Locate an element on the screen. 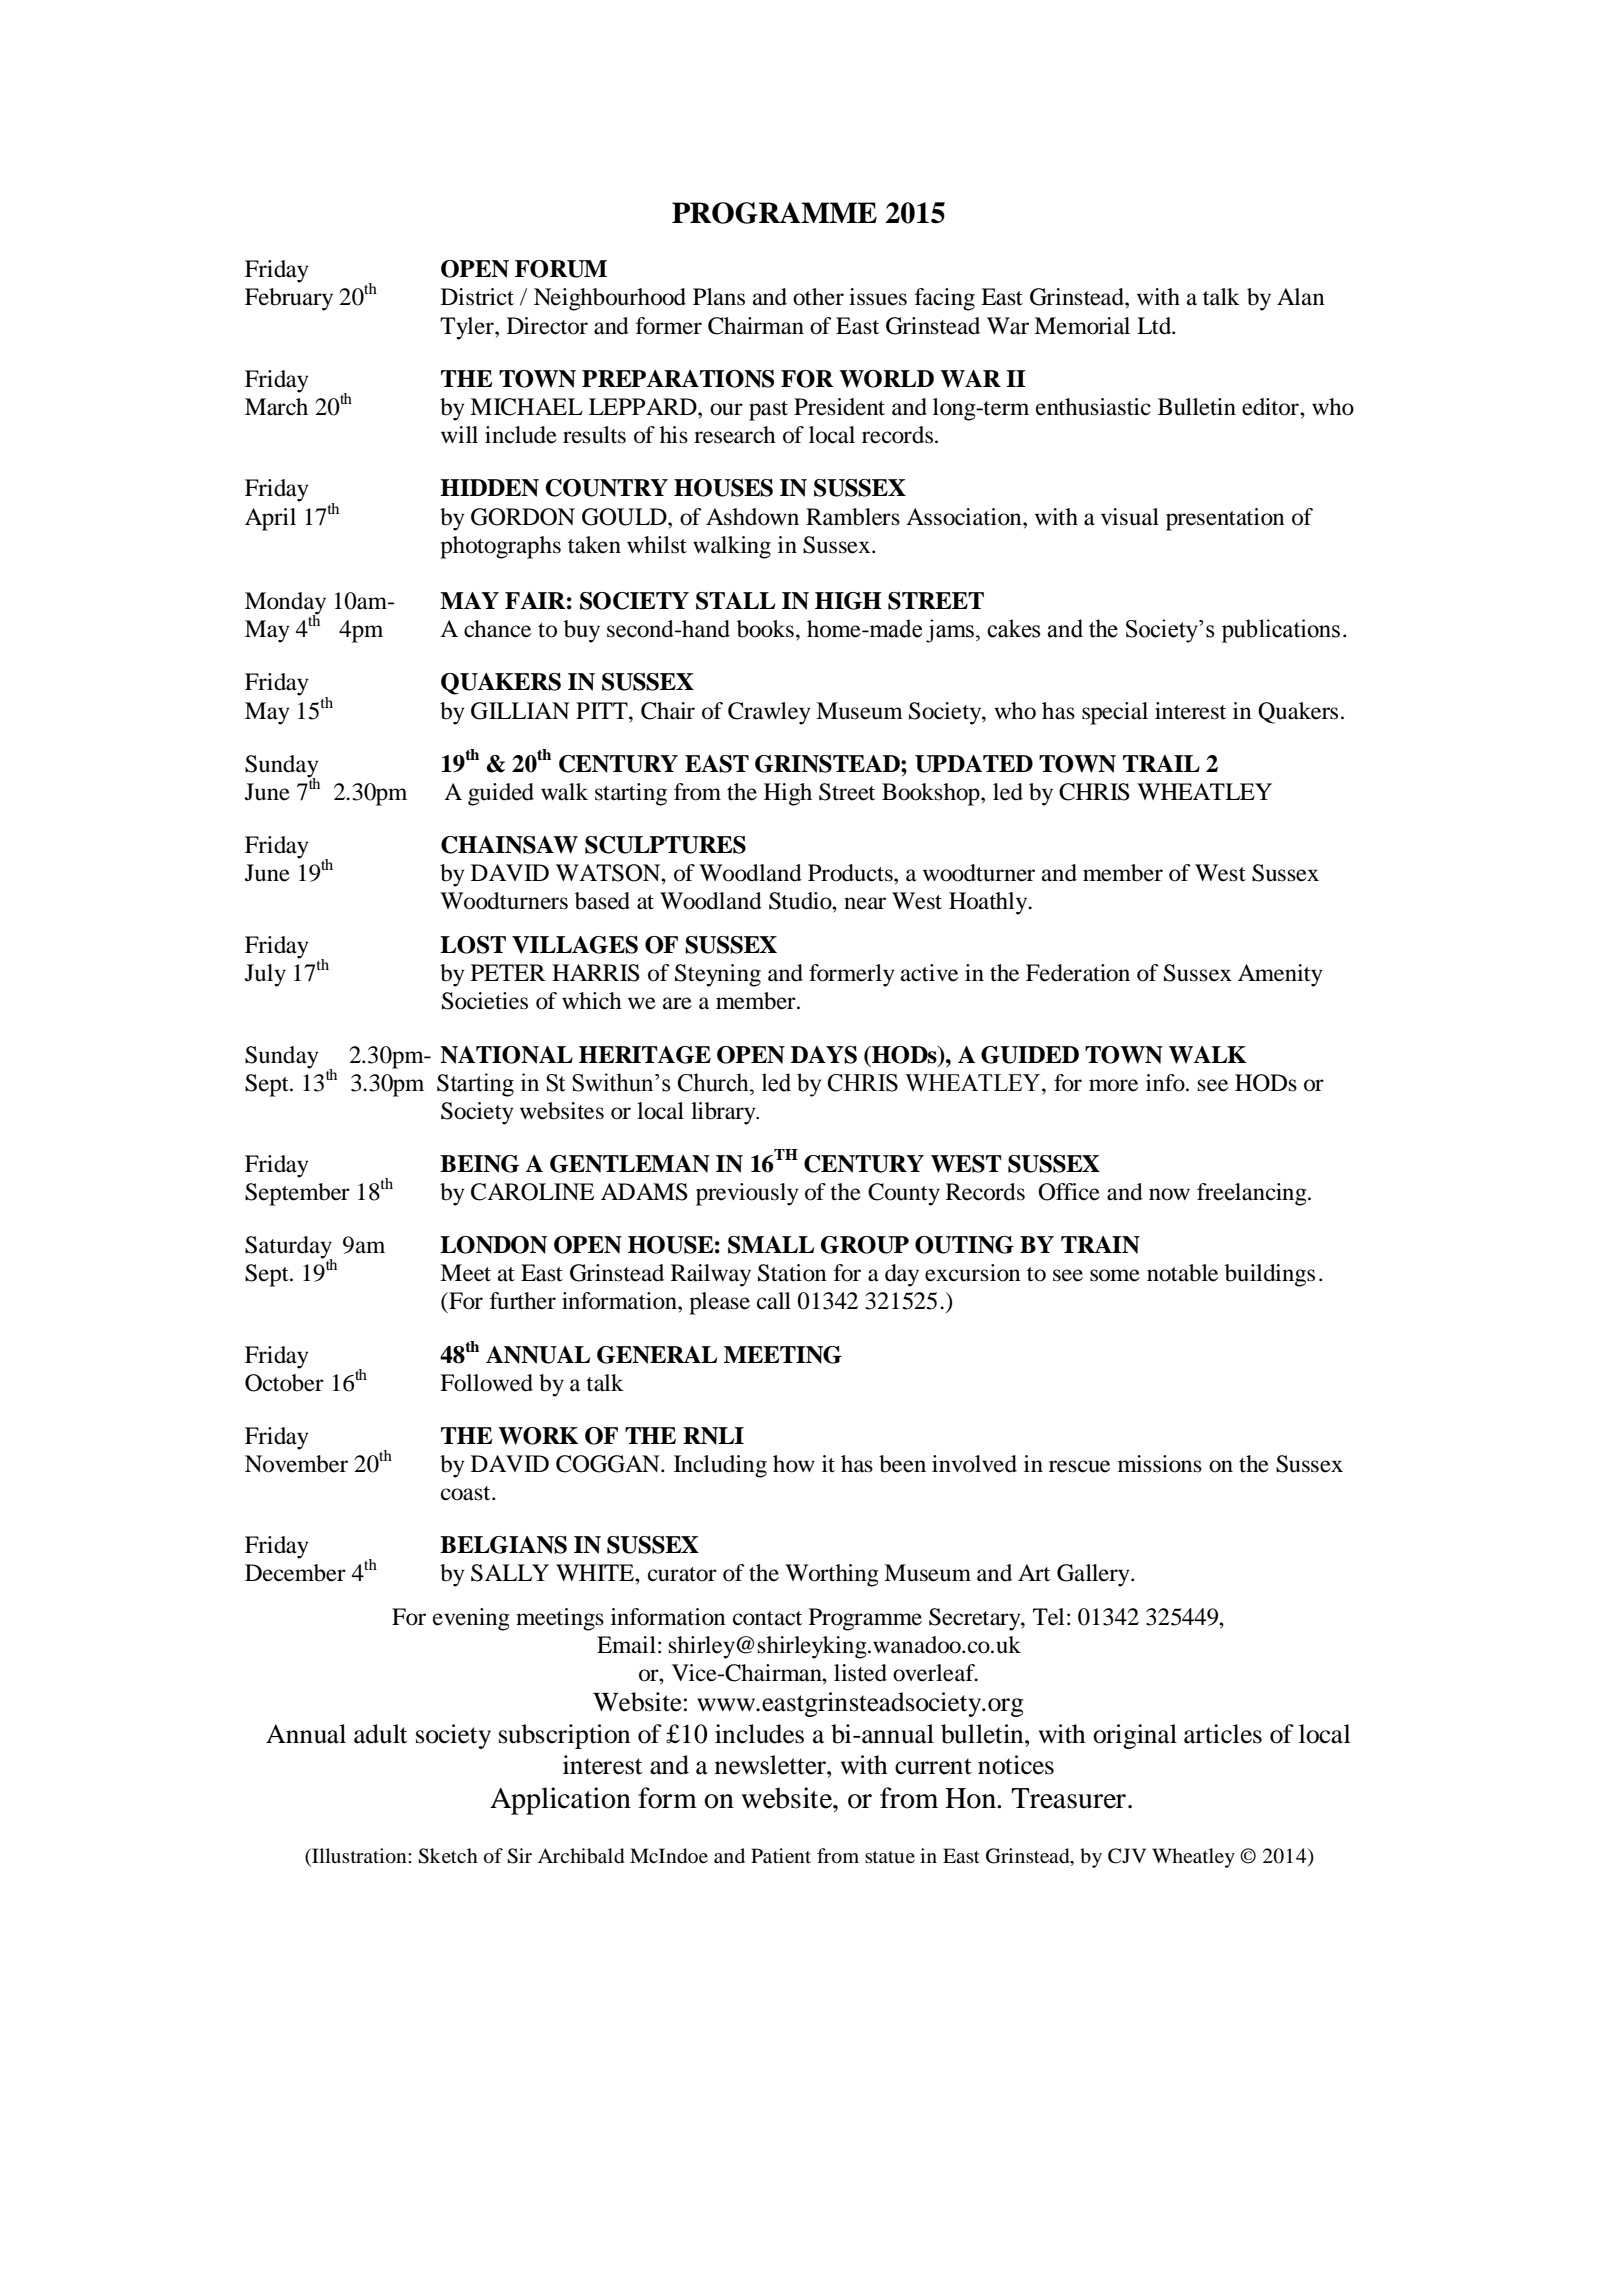 The image size is (1618, 2289). CHAINSAW is located at coordinates (509, 845).
